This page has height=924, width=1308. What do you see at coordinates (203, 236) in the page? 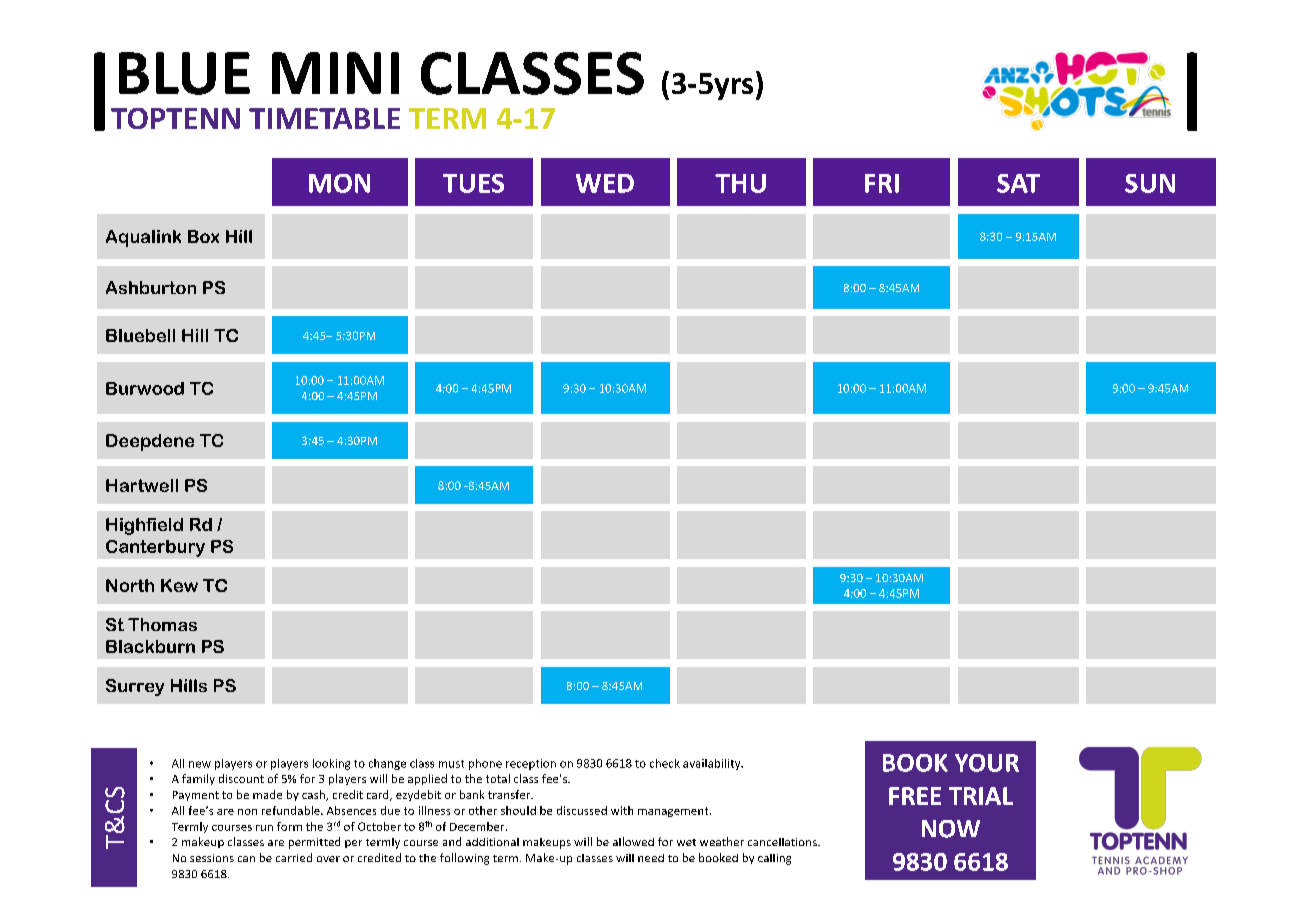
I see `Box` at bounding box center [203, 236].
